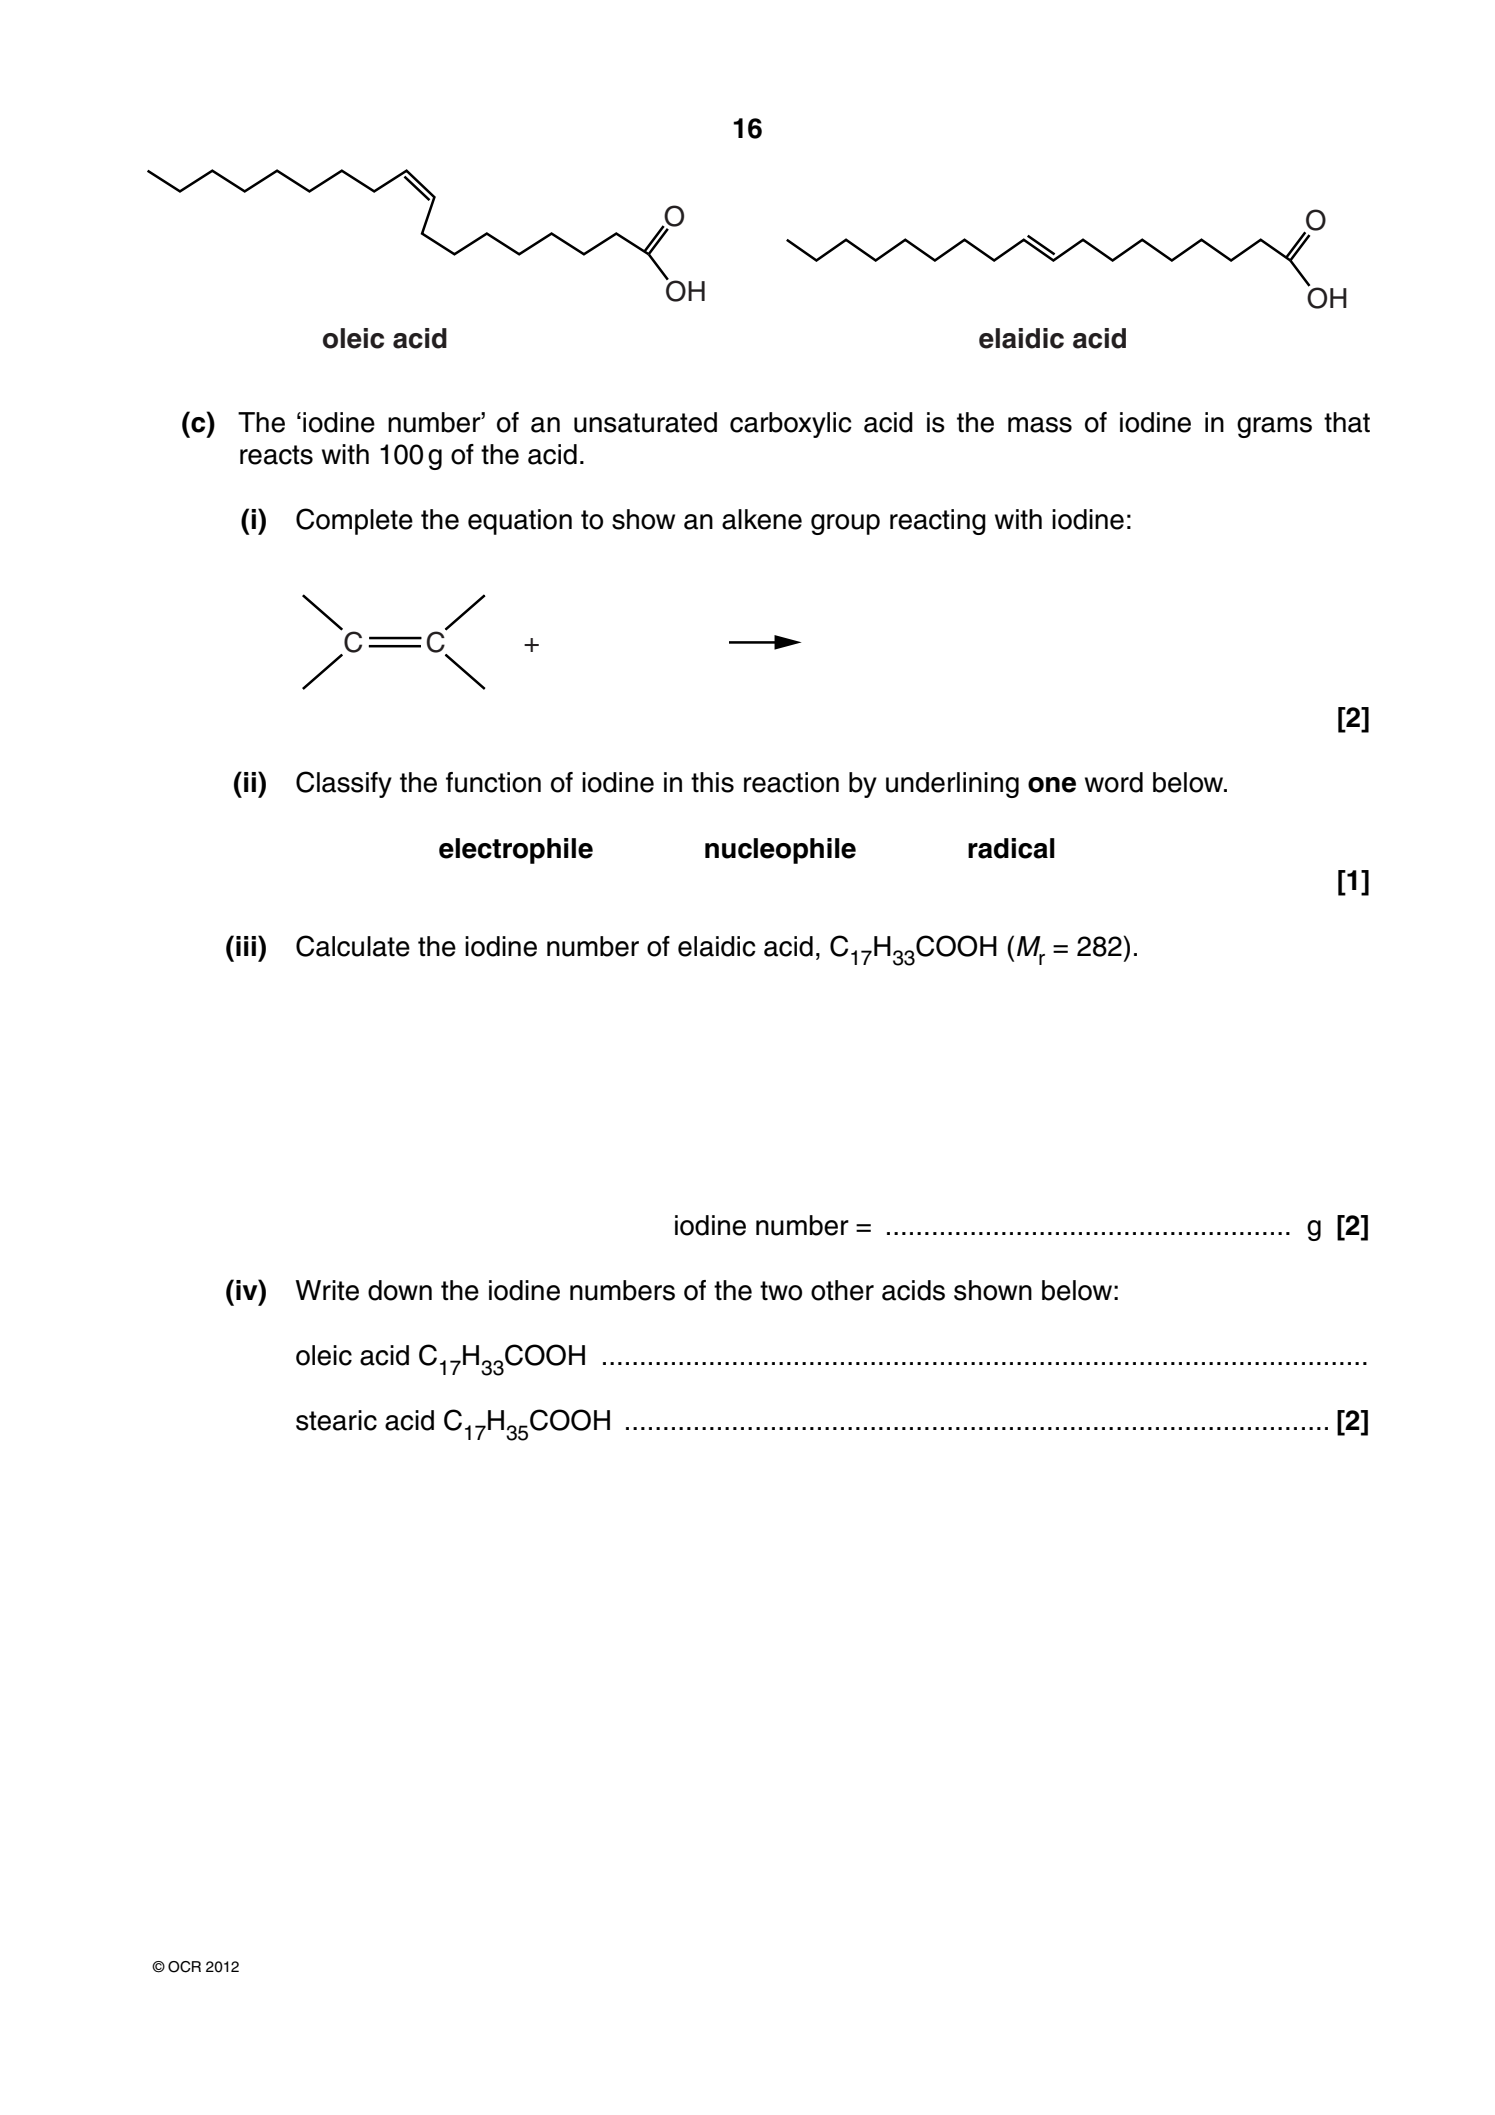 The width and height of the page is (1495, 2115). Describe the element at coordinates (336, 1420) in the page. I see `stearic` at that location.
